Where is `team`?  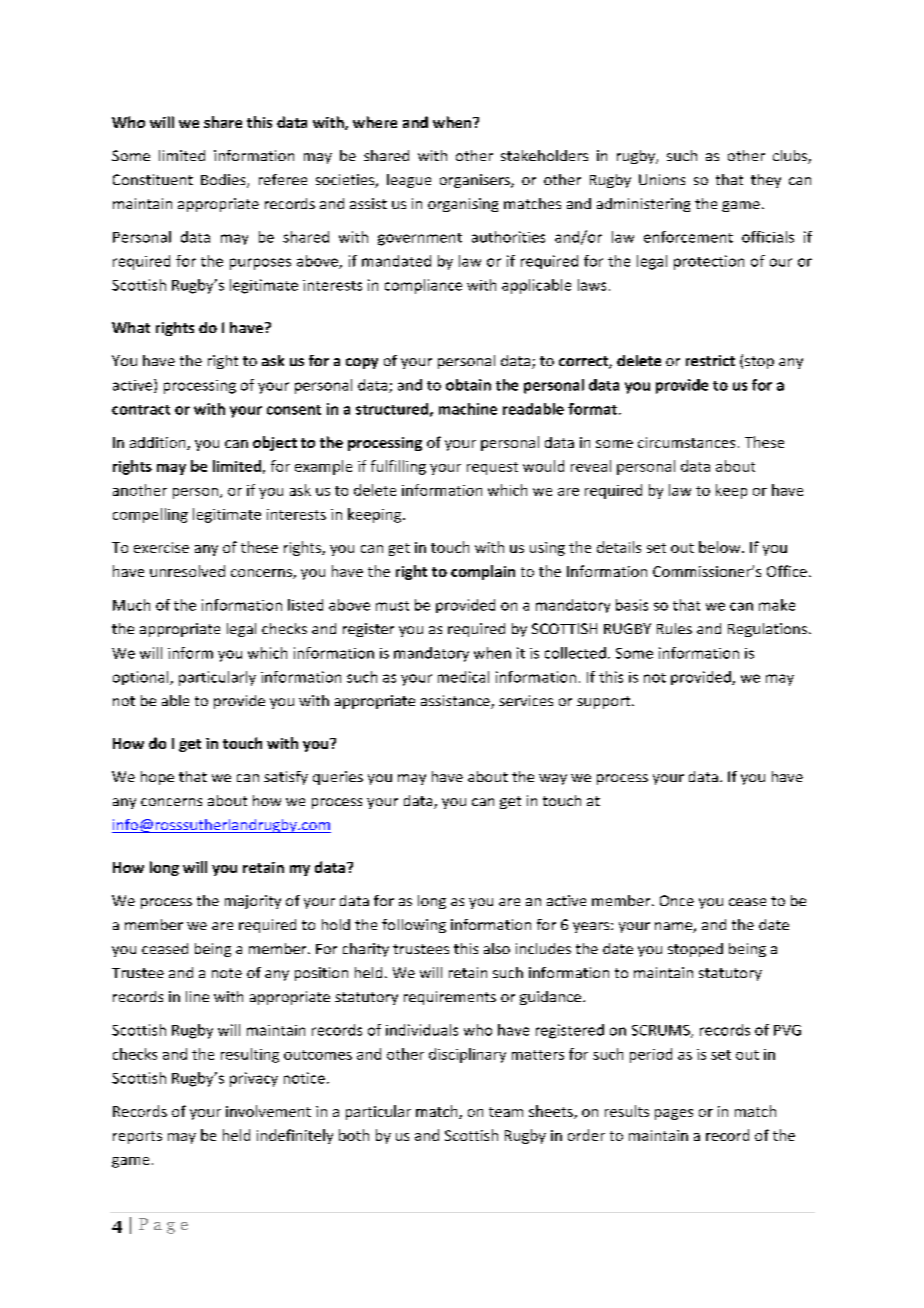
team is located at coordinates (506, 1112).
